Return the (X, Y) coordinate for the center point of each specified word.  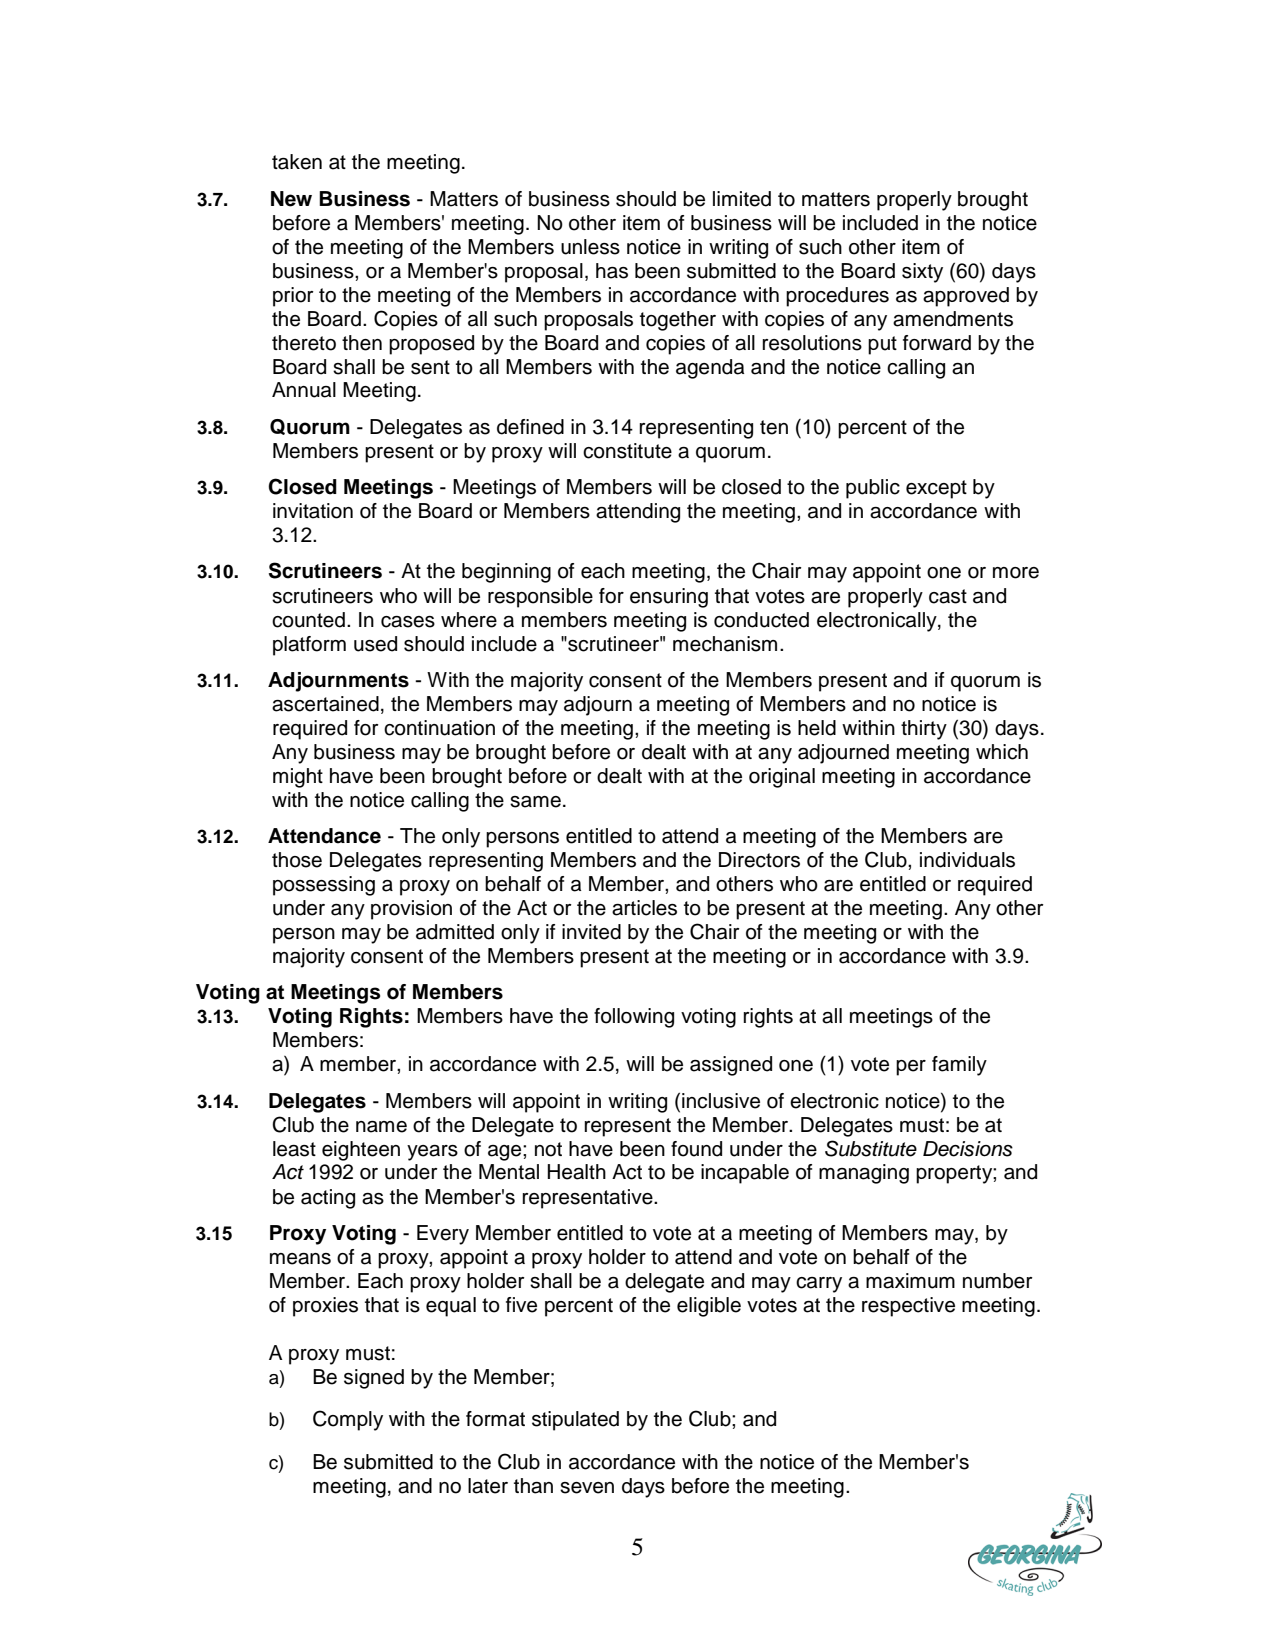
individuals (967, 860)
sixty (922, 273)
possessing (324, 886)
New (291, 199)
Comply (348, 1420)
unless (590, 247)
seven (587, 1488)
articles (644, 908)
